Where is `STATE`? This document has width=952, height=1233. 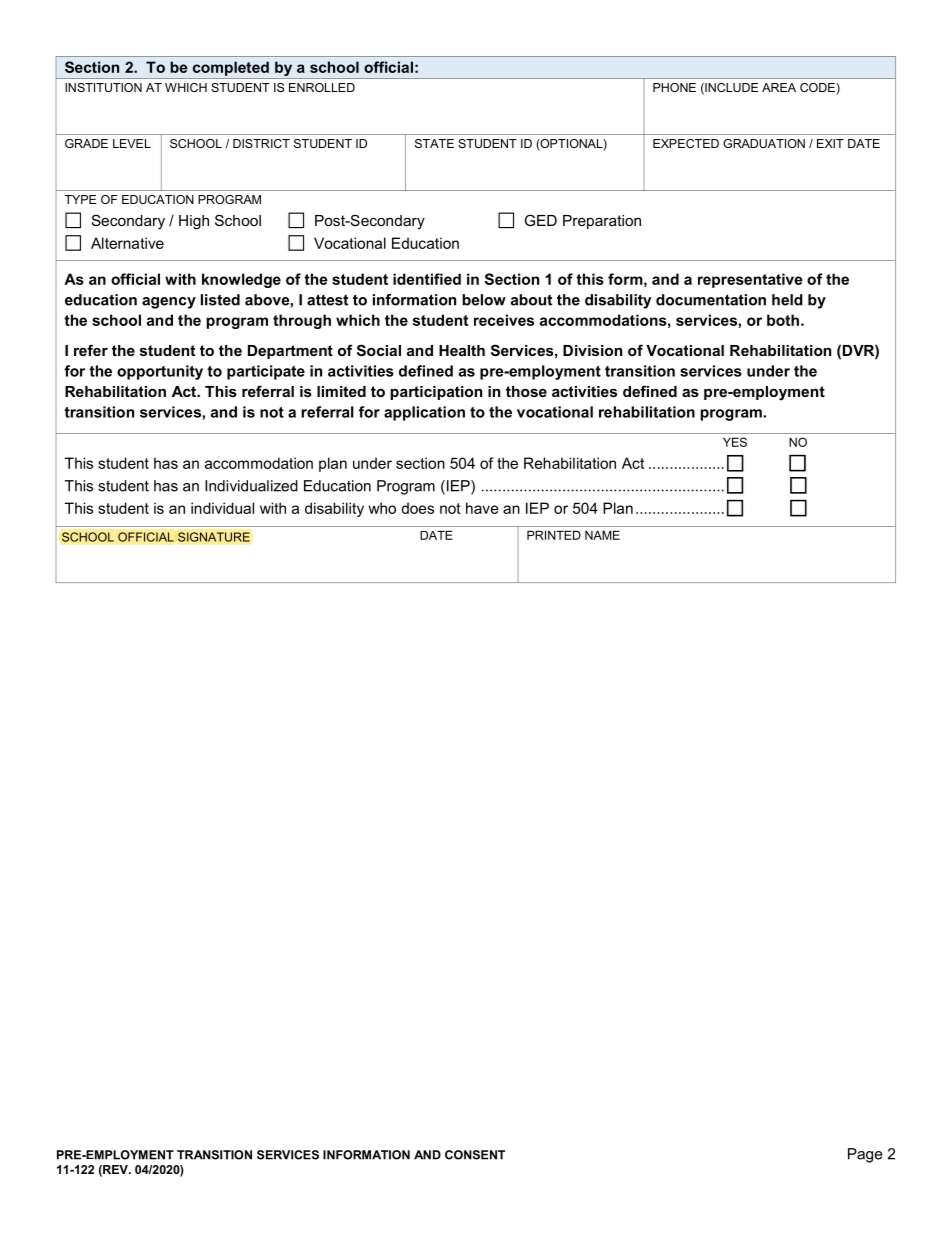 STATE is located at coordinates (434, 143).
